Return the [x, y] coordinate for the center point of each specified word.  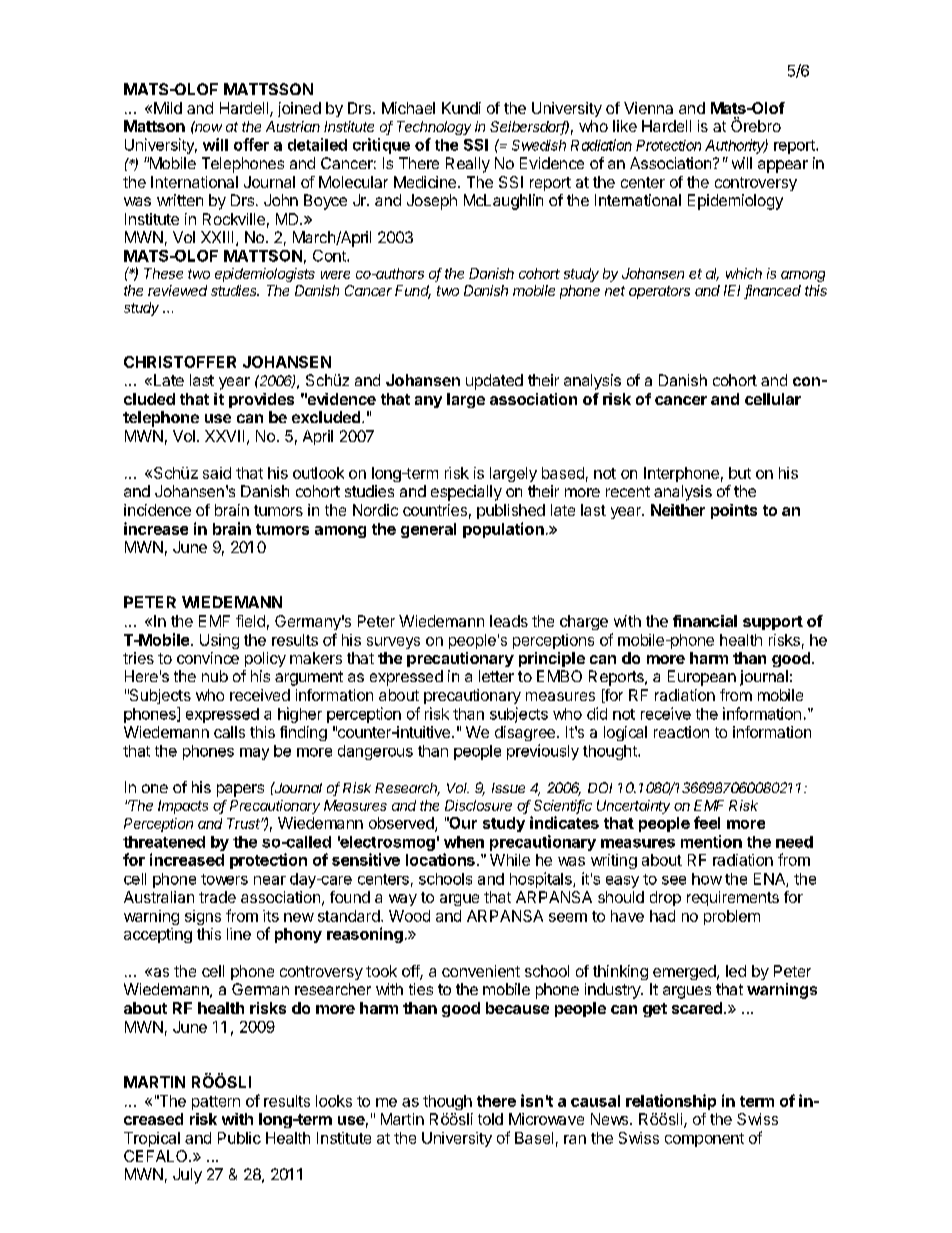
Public [239, 1138]
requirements [733, 898]
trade [217, 897]
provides [261, 400]
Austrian [293, 126]
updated [494, 382]
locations [440, 859]
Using [219, 641]
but [740, 473]
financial [705, 621]
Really [468, 165]
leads [509, 621]
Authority [736, 146]
